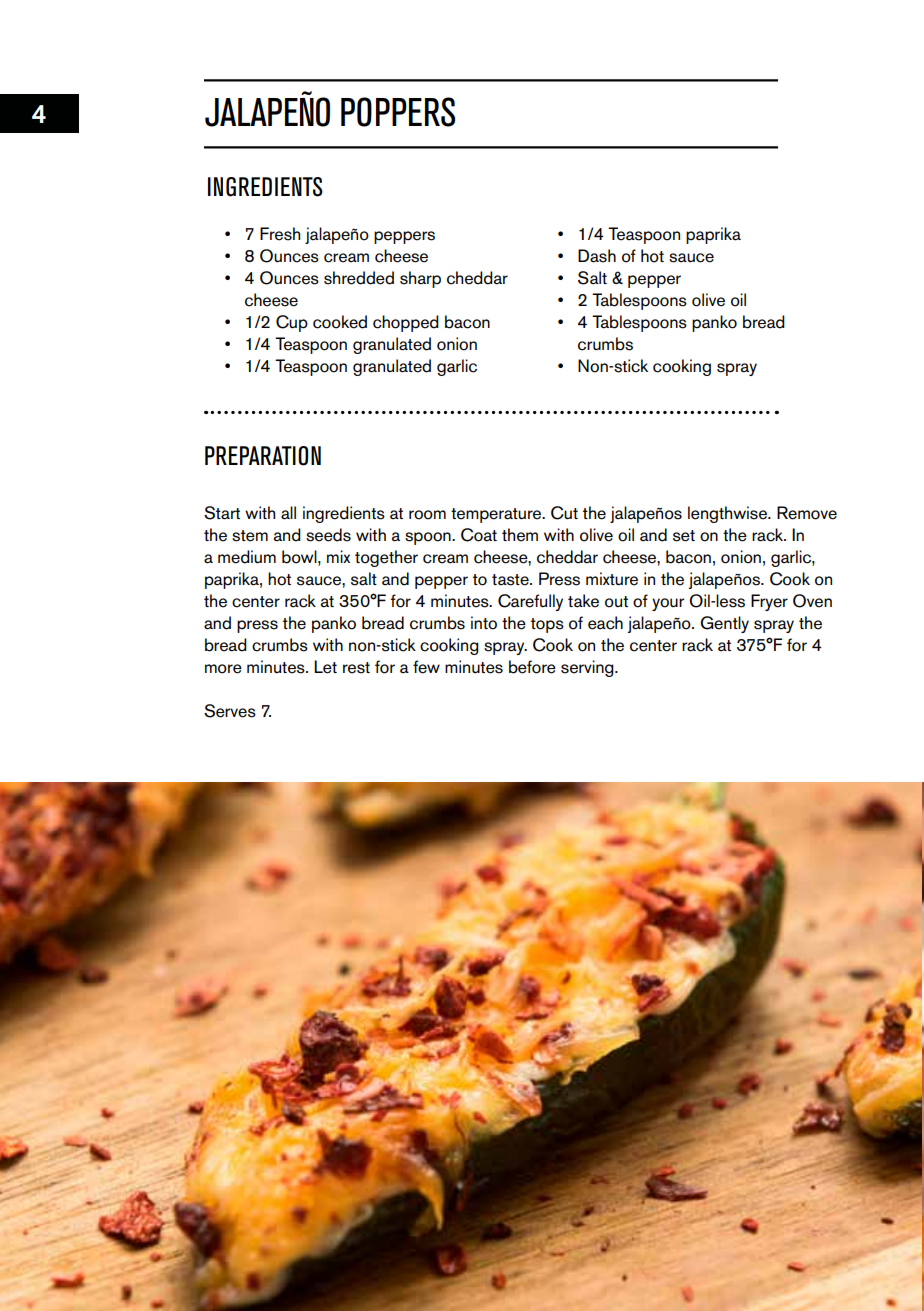 This image has width=924, height=1311. Describe the element at coordinates (325, 667) in the image. I see `Let` at that location.
